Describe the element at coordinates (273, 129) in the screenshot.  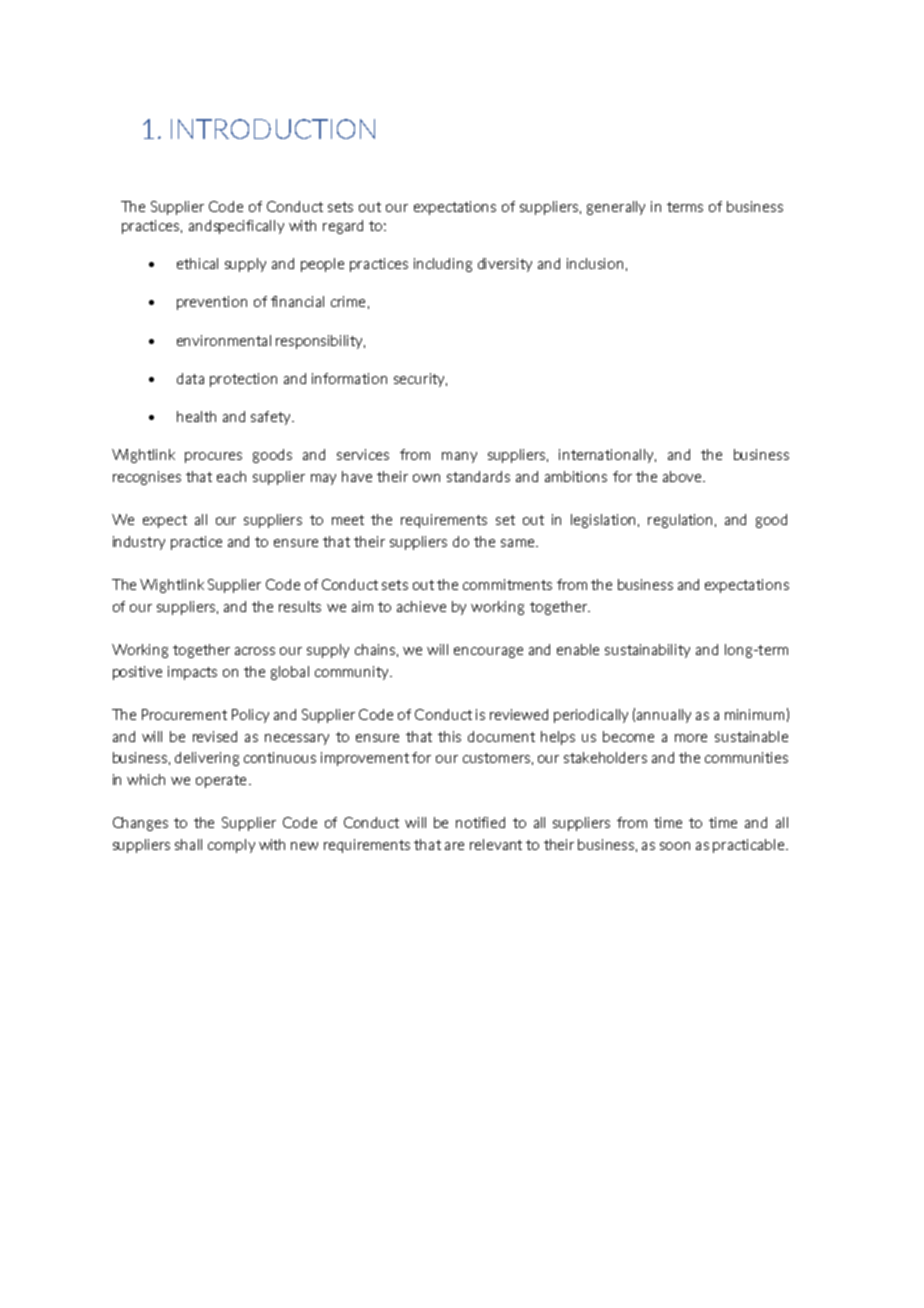
I see `INTRODUCTION` at that location.
